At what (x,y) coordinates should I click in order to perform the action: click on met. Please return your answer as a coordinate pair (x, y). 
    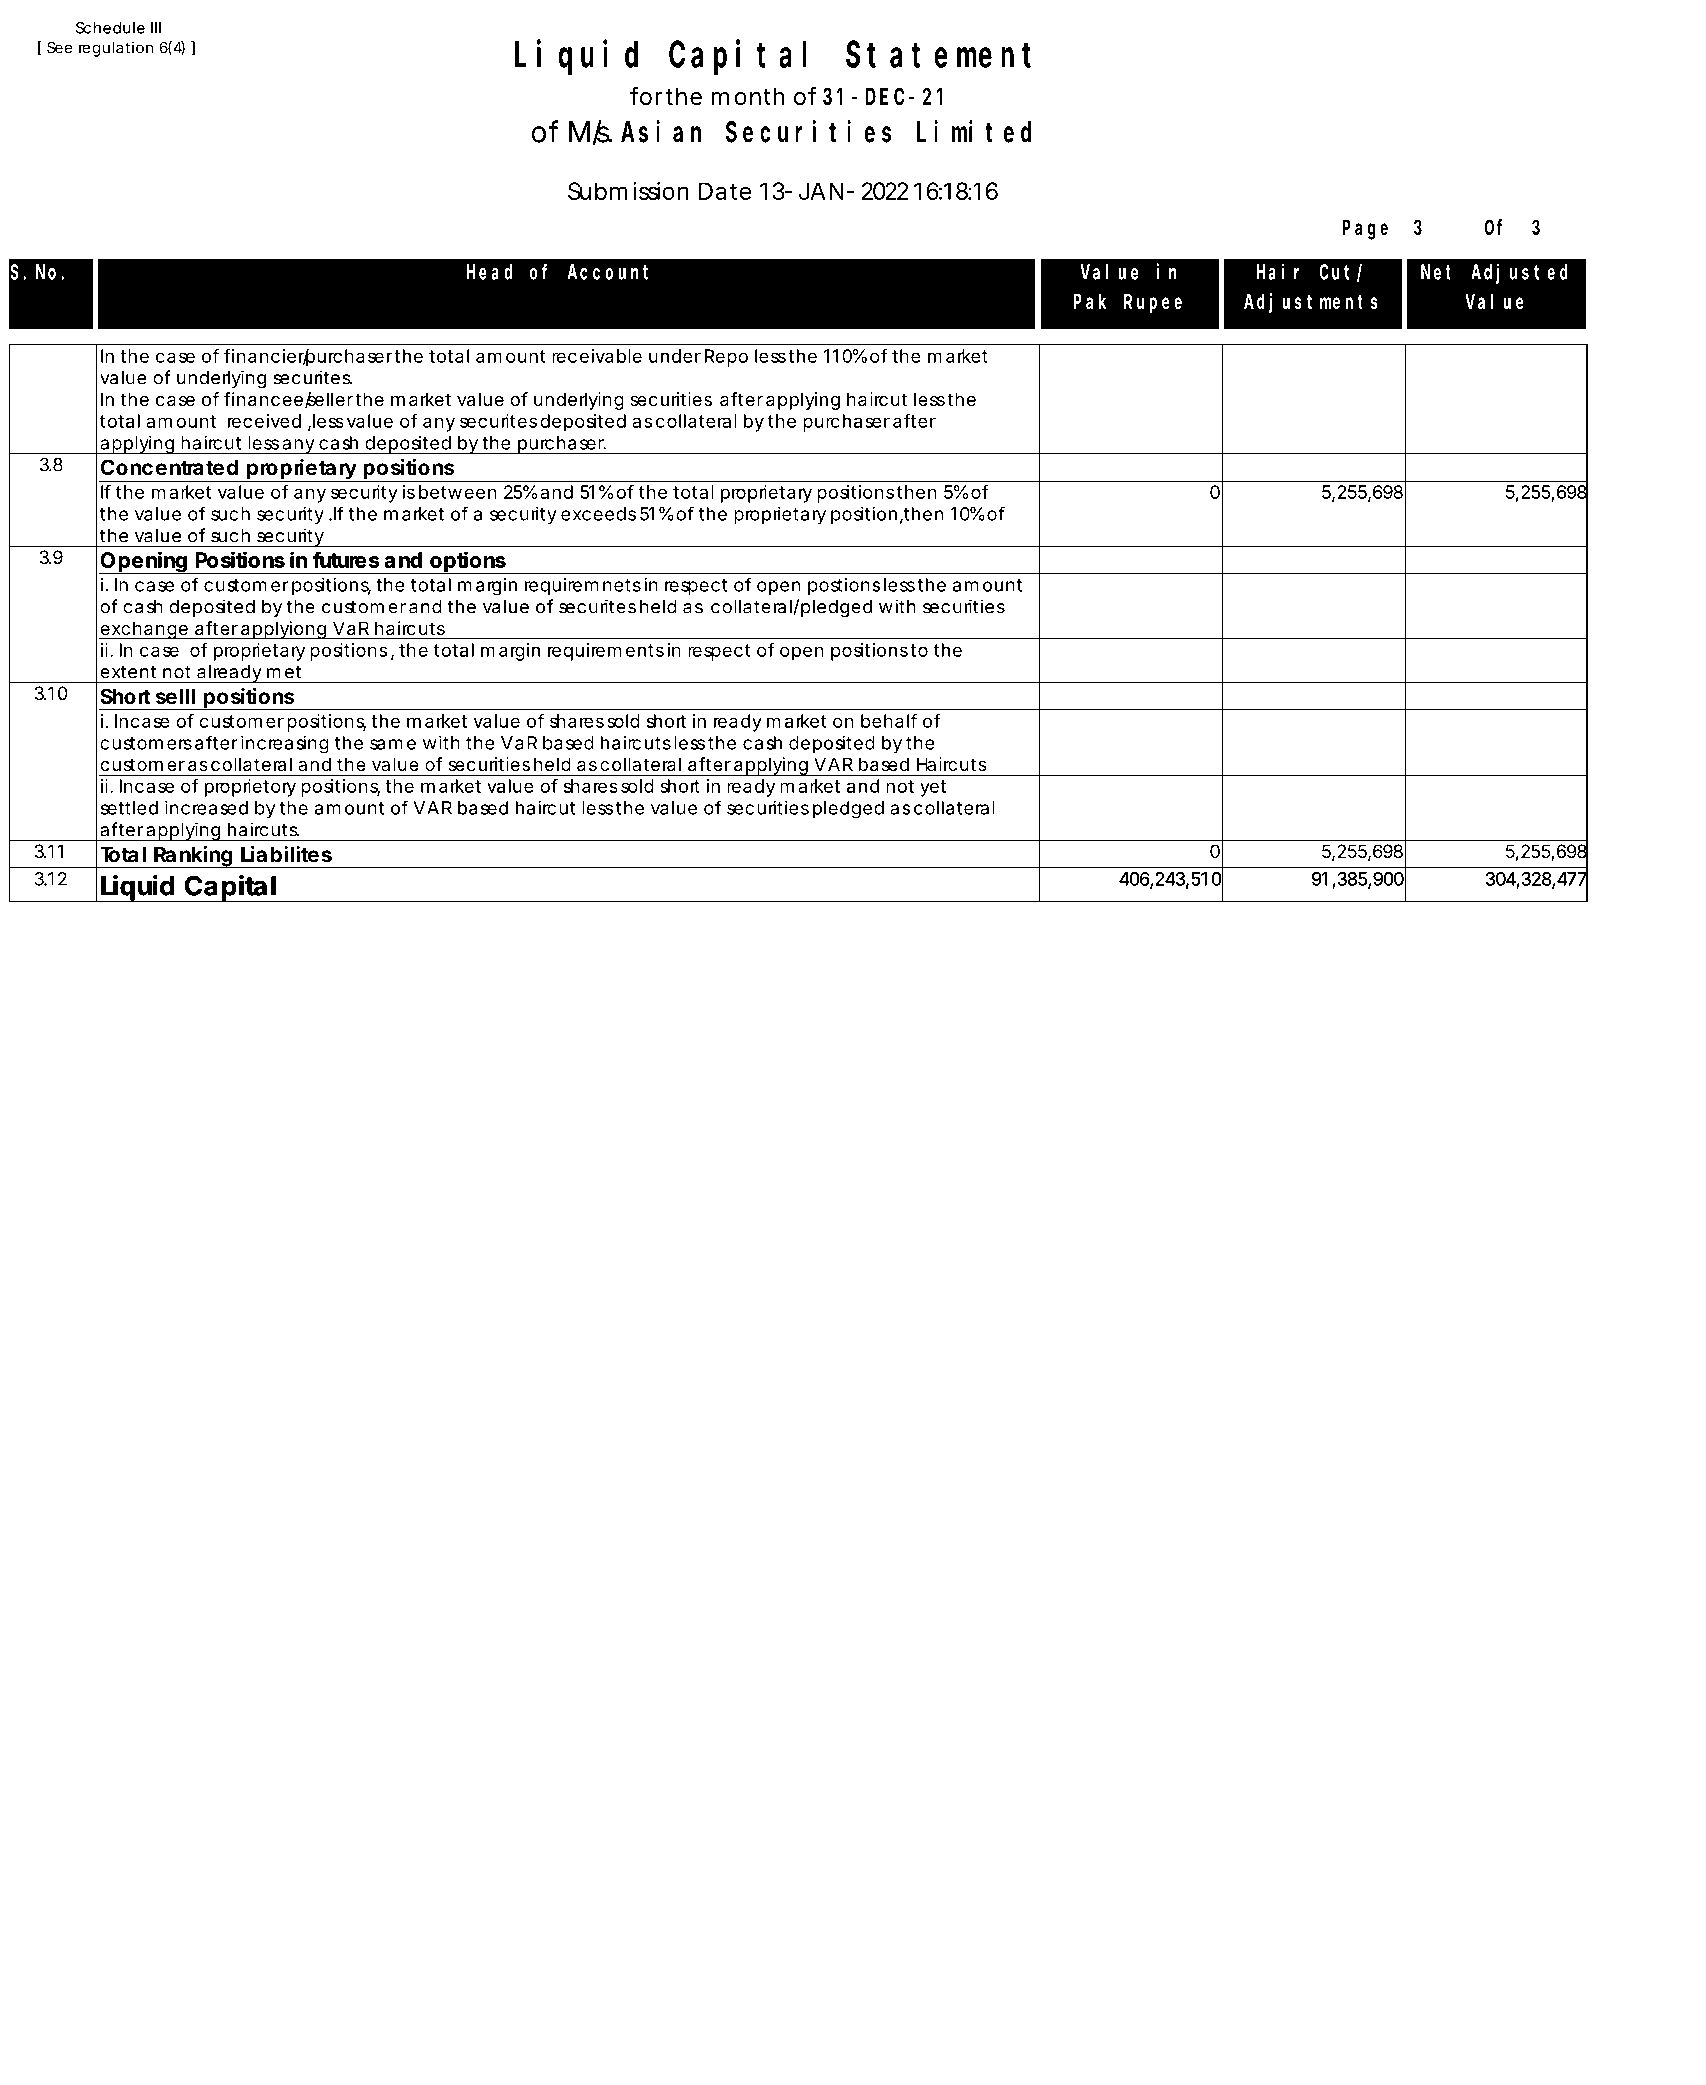
    Looking at the image, I should click on (284, 672).
